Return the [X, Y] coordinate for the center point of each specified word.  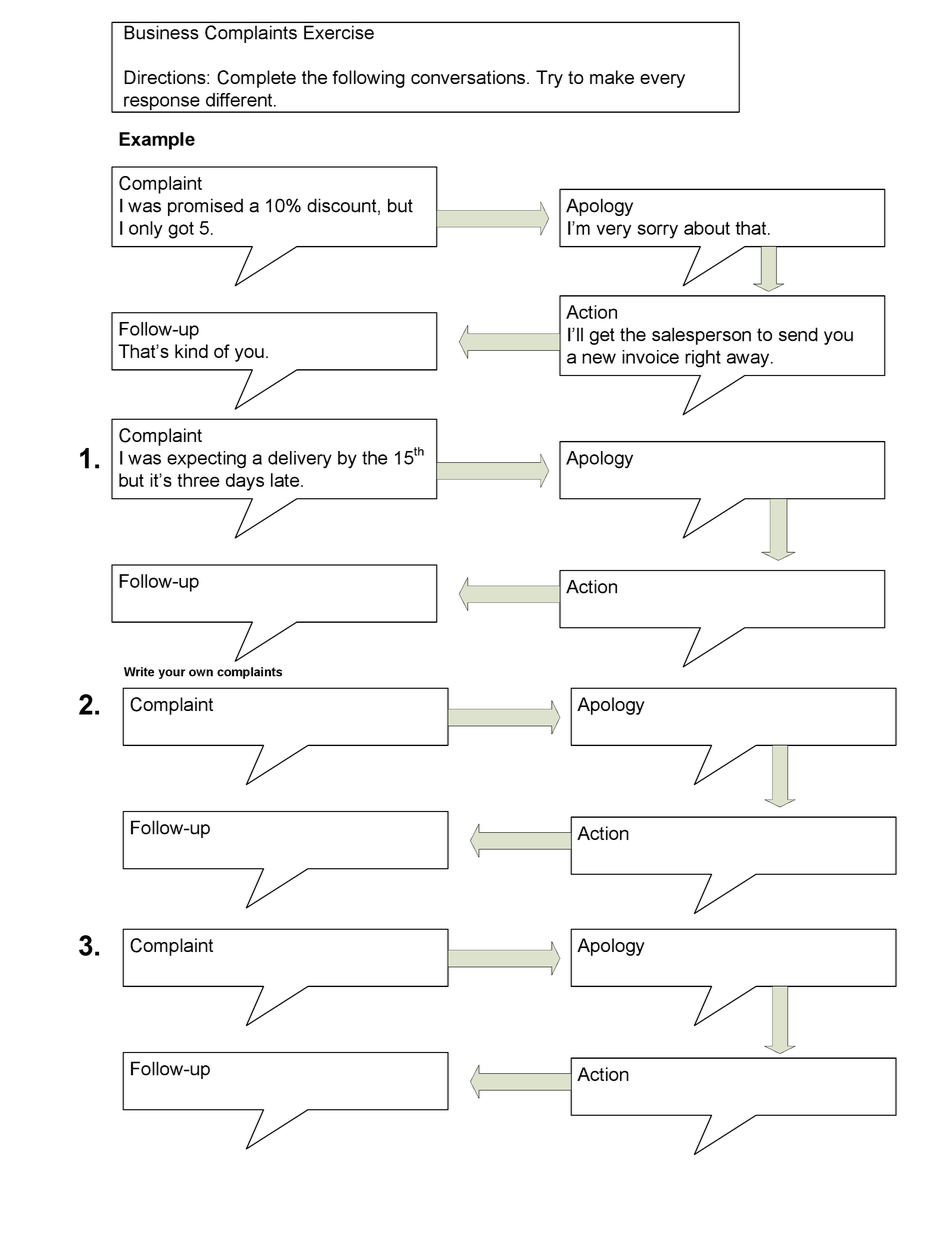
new [599, 358]
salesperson [701, 336]
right [703, 359]
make [612, 77]
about [707, 228]
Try [549, 79]
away [749, 360]
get [602, 336]
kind [191, 351]
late [286, 480]
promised [205, 207]
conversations [468, 77]
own [201, 673]
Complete [256, 79]
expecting [206, 460]
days [245, 482]
